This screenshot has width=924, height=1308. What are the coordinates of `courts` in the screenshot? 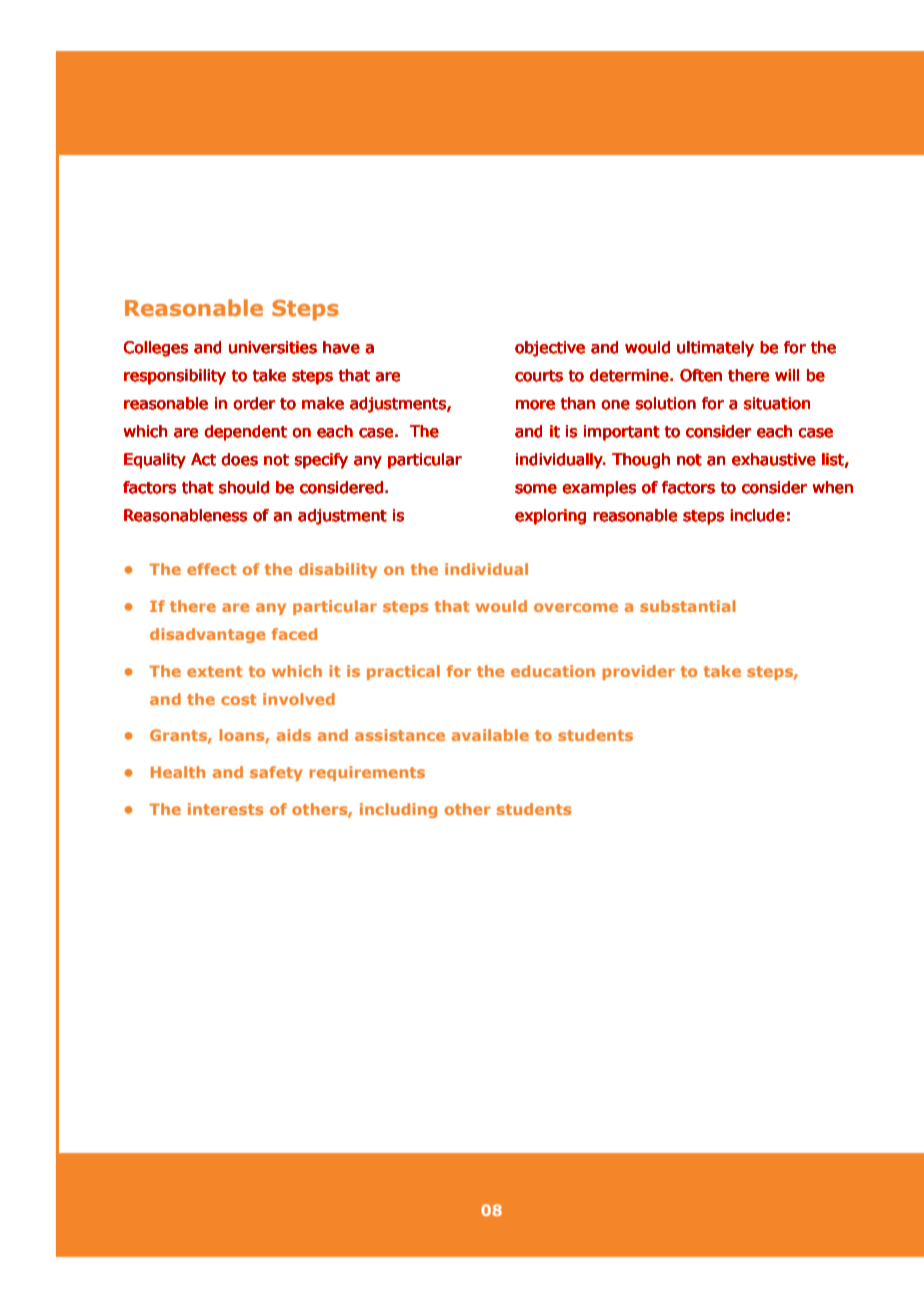 It's located at (539, 376).
